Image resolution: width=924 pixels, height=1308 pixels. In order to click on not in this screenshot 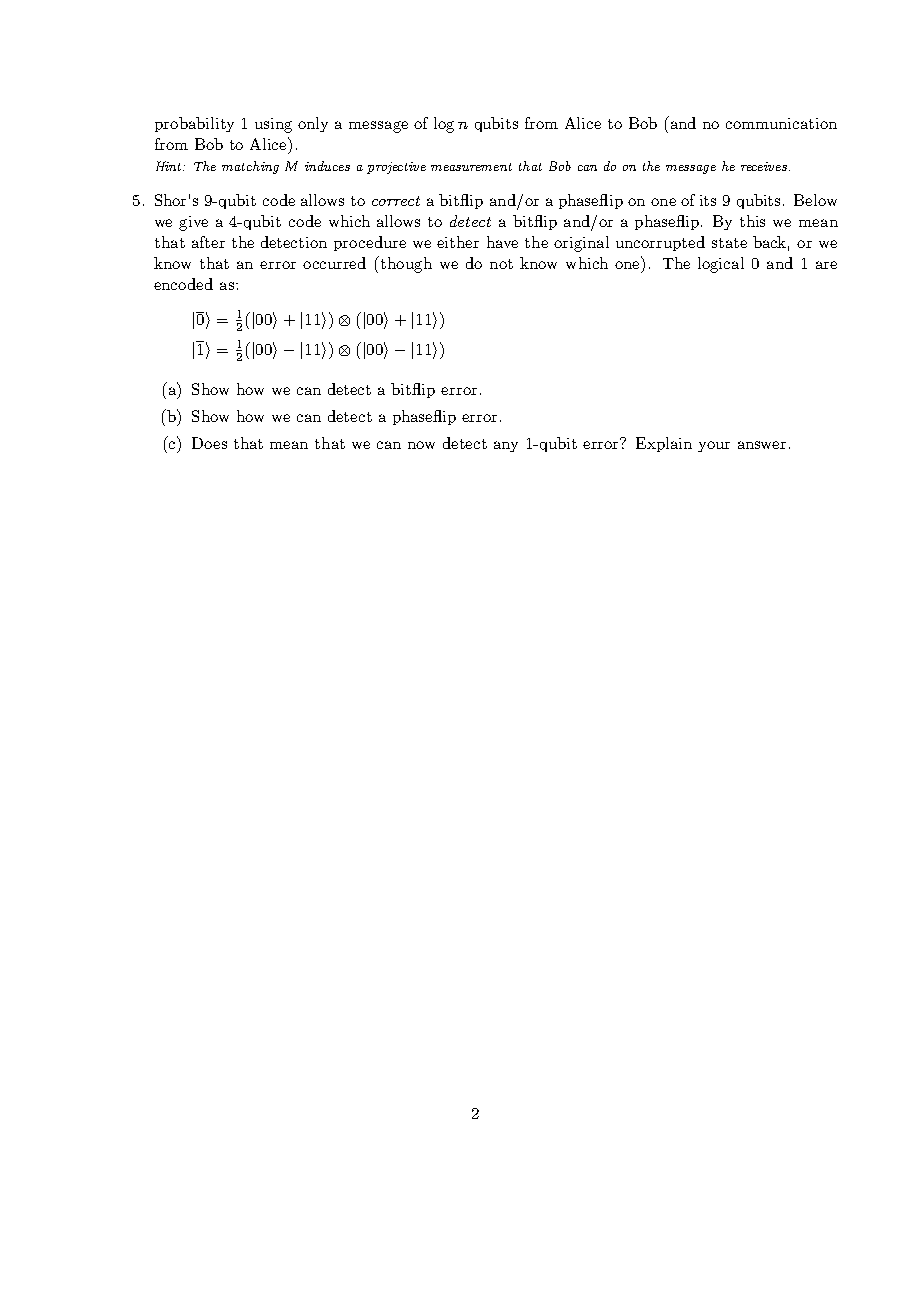, I will do `click(501, 264)`.
